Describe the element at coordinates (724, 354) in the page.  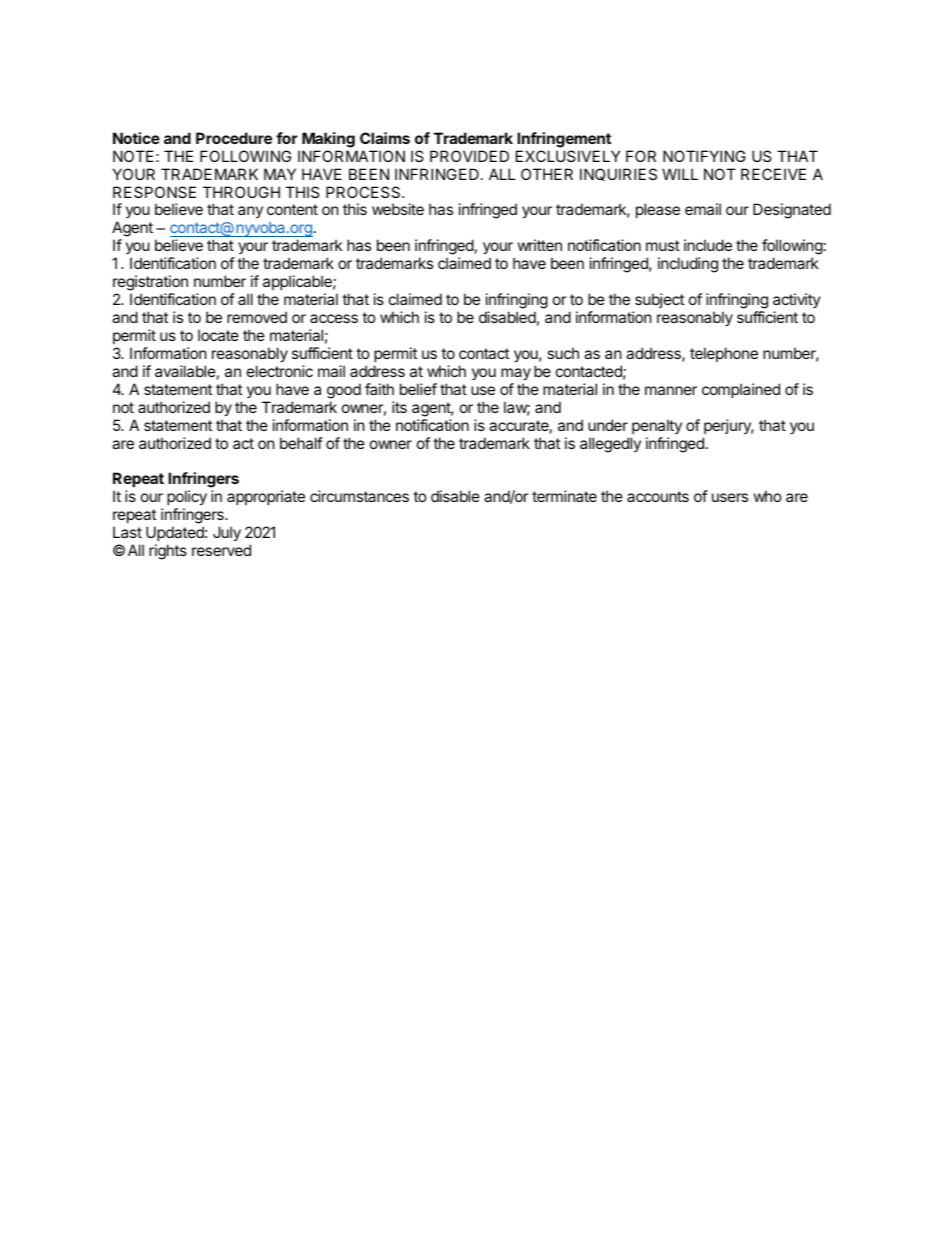
I see `telephone` at that location.
